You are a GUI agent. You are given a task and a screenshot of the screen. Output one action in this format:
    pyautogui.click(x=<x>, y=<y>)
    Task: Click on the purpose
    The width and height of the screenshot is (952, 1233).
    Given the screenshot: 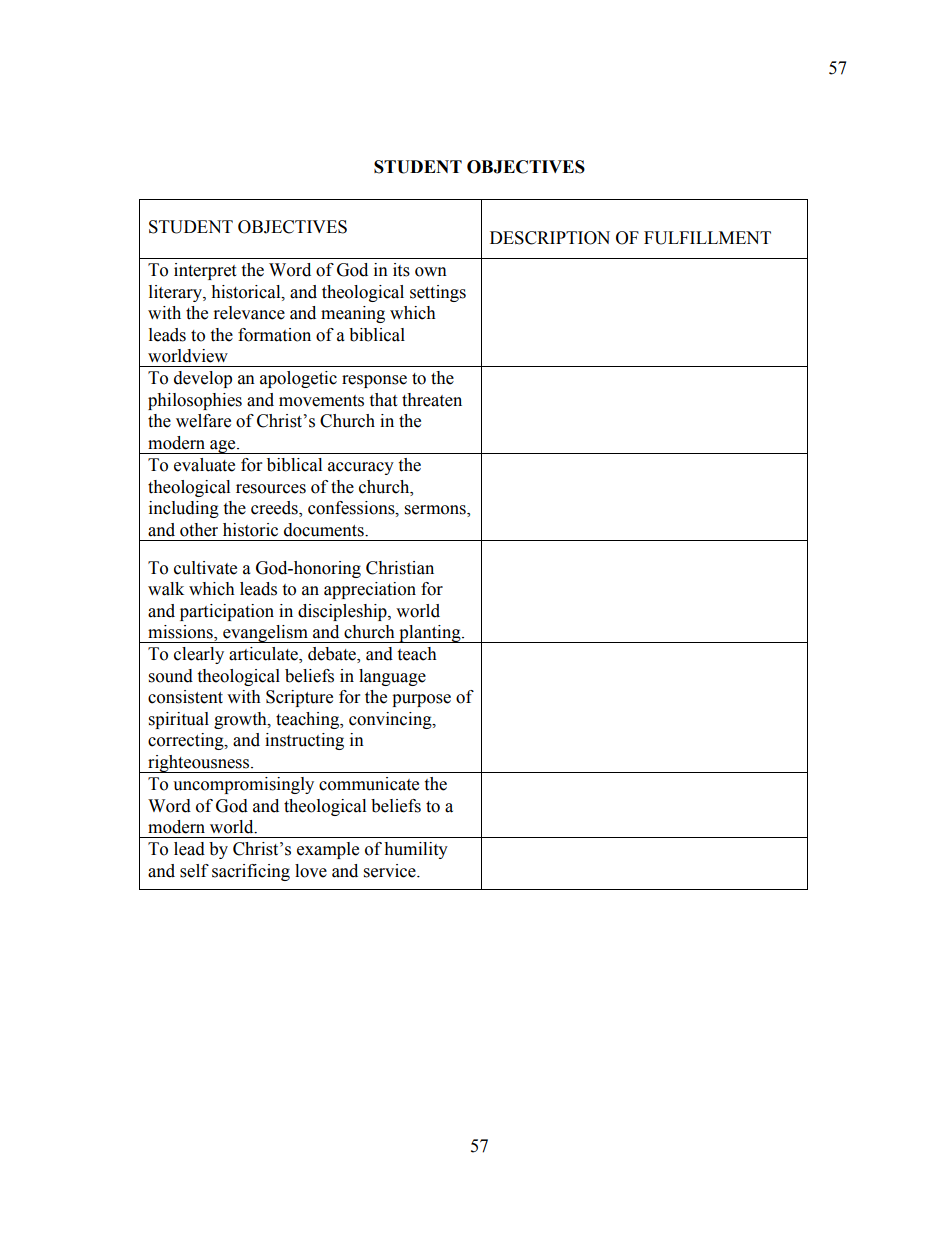 What is the action you would take?
    pyautogui.click(x=421, y=700)
